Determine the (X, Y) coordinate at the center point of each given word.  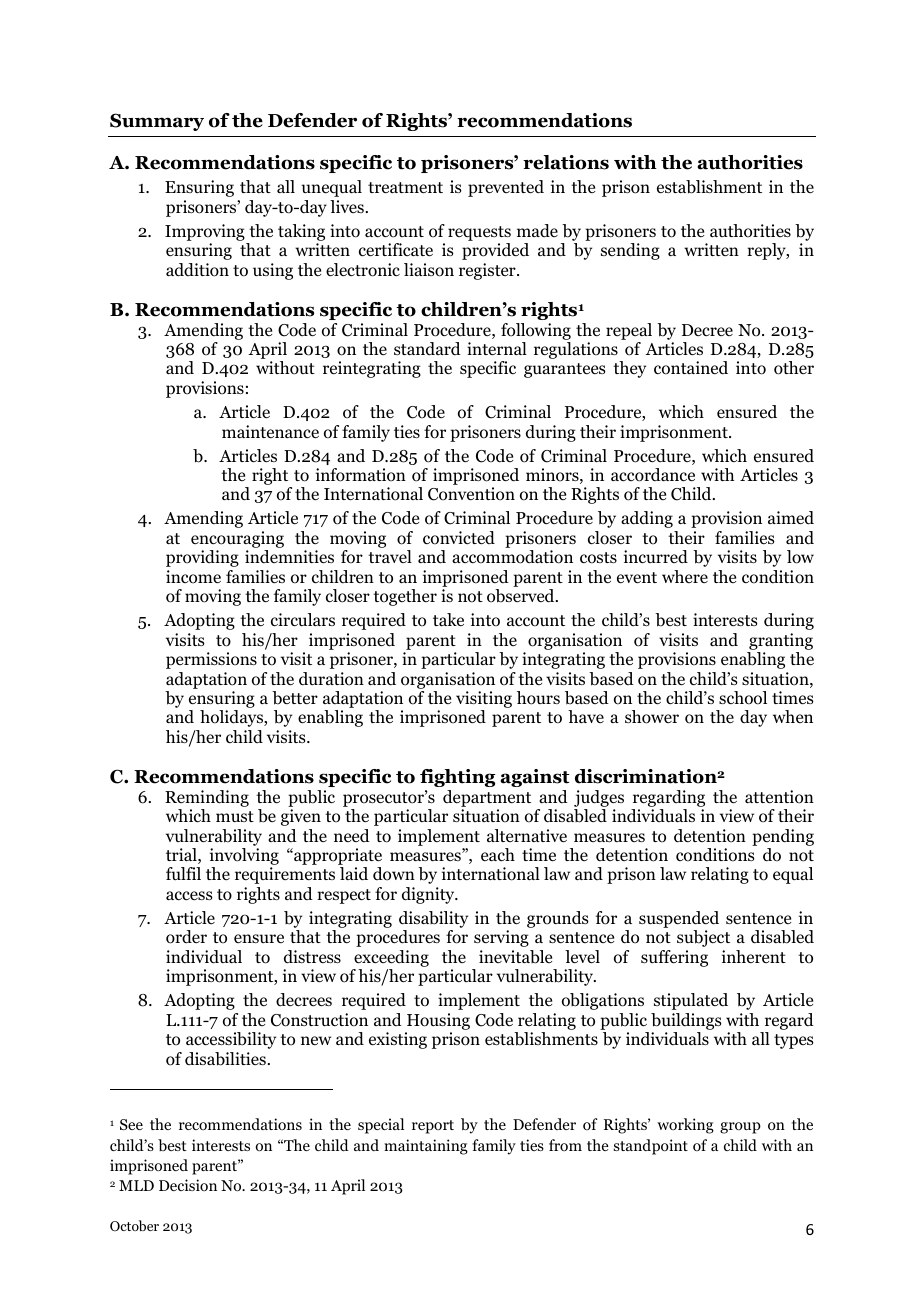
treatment (405, 188)
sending (630, 251)
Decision (188, 1185)
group (740, 1128)
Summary (157, 122)
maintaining (426, 1147)
